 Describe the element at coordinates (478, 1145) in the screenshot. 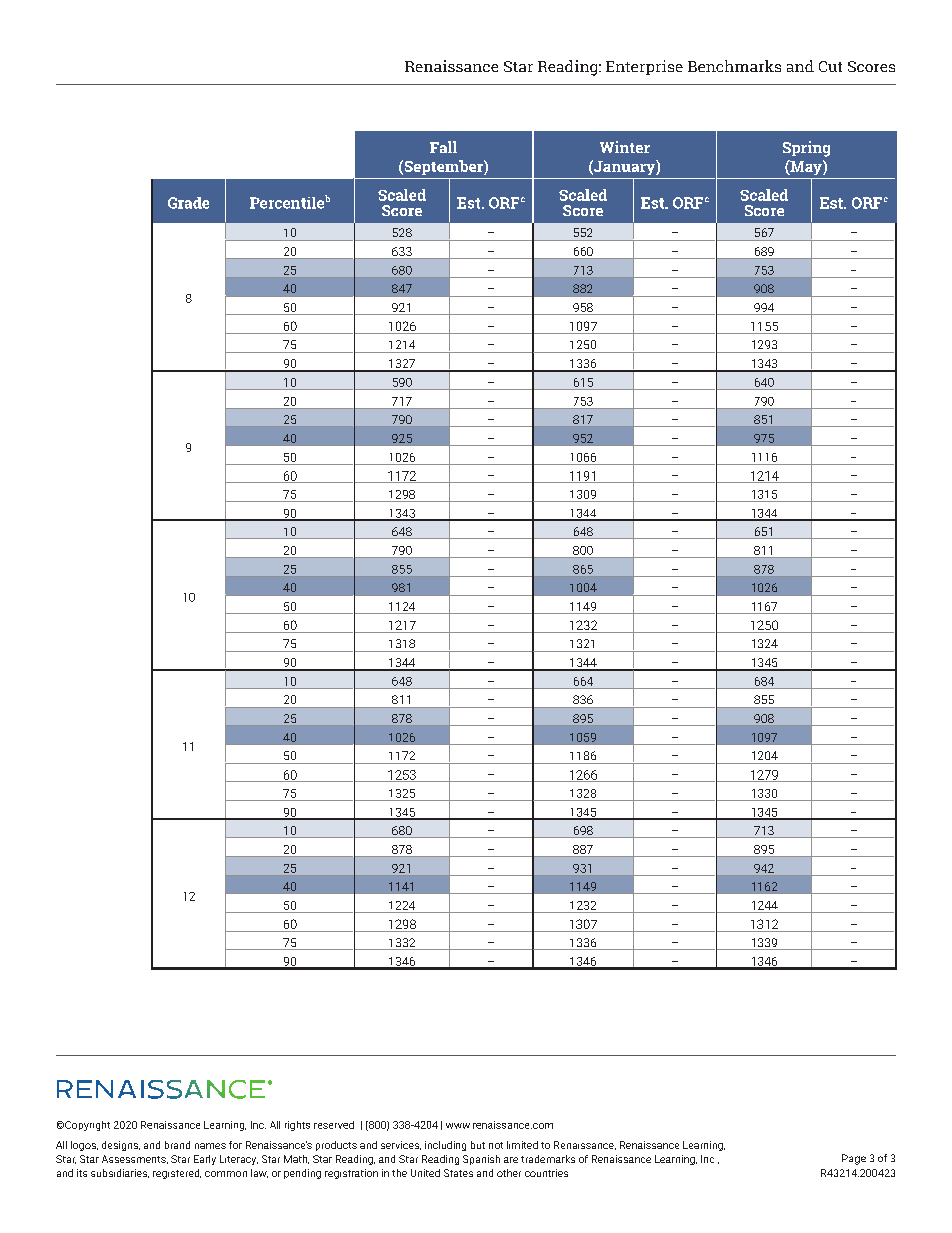

I see `but` at that location.
